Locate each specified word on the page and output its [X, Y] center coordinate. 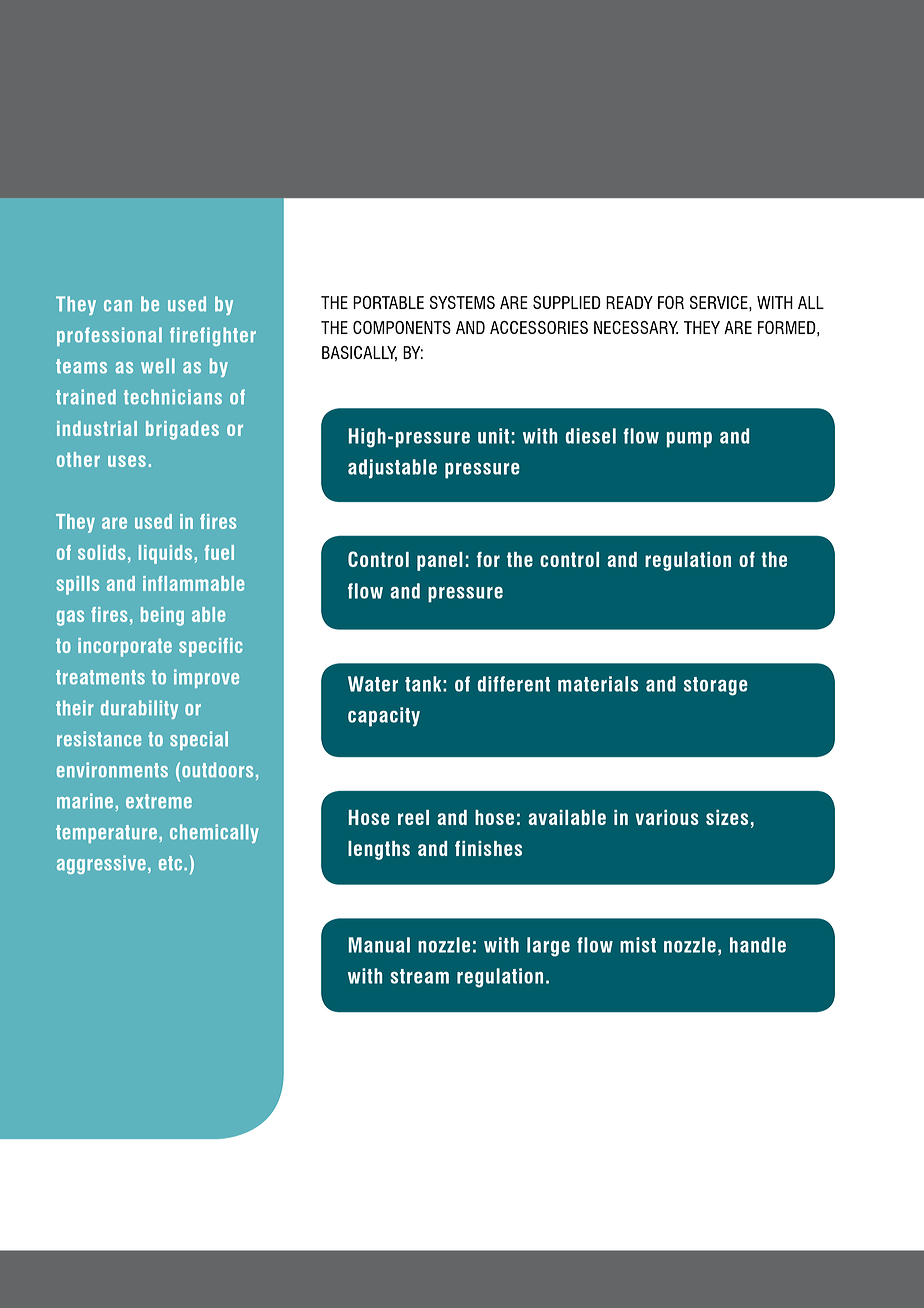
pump [689, 440]
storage [716, 686]
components [402, 327]
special [199, 740]
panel [440, 561]
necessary [636, 327]
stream [419, 976]
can [118, 306]
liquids [165, 554]
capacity [384, 717]
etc [172, 863]
